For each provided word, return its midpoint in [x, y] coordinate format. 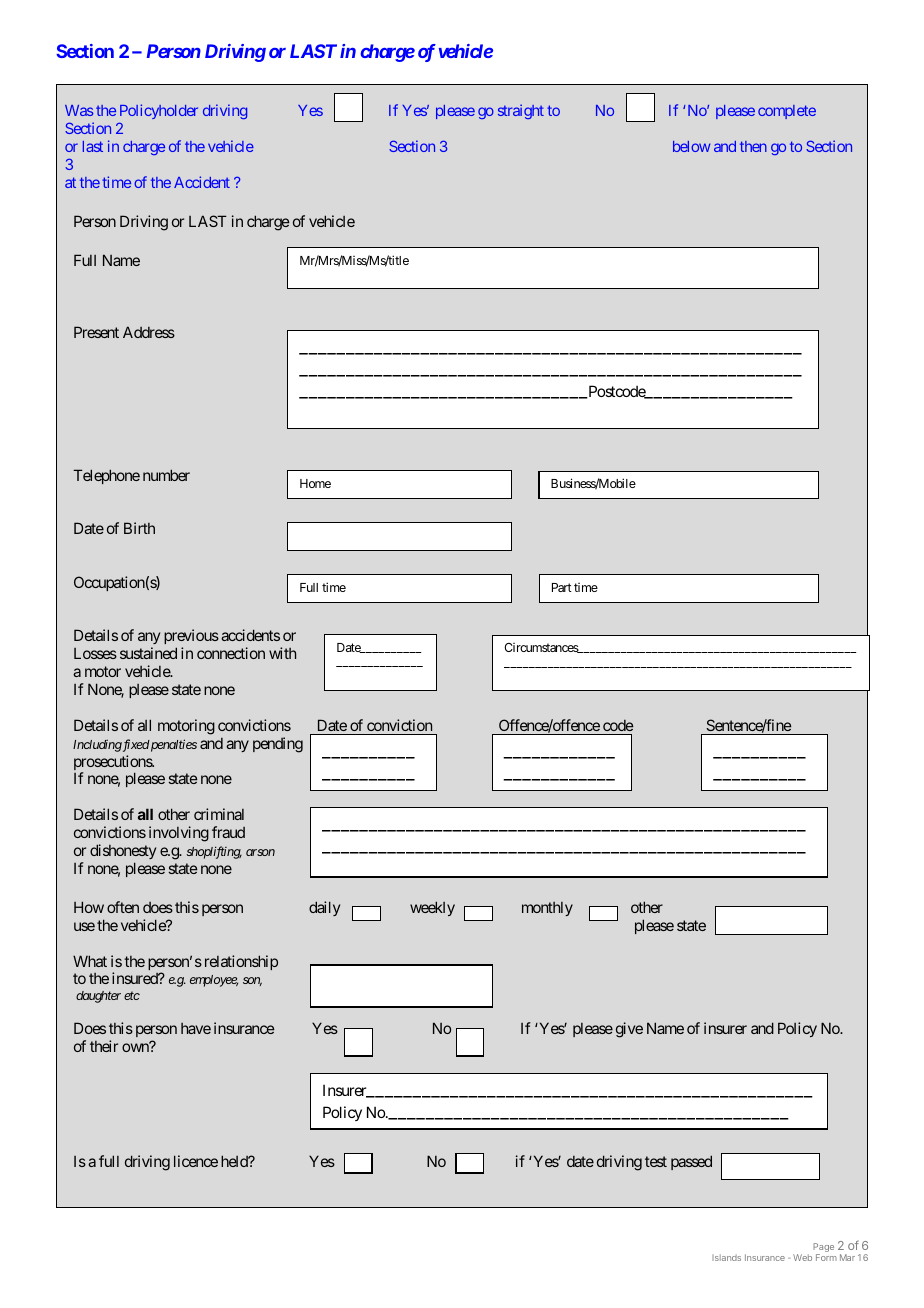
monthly [547, 909]
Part [562, 587]
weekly [432, 908]
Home [315, 483]
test [656, 1161]
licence [196, 1161]
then [753, 146]
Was [79, 110]
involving [179, 834]
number [166, 475]
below [691, 146]
